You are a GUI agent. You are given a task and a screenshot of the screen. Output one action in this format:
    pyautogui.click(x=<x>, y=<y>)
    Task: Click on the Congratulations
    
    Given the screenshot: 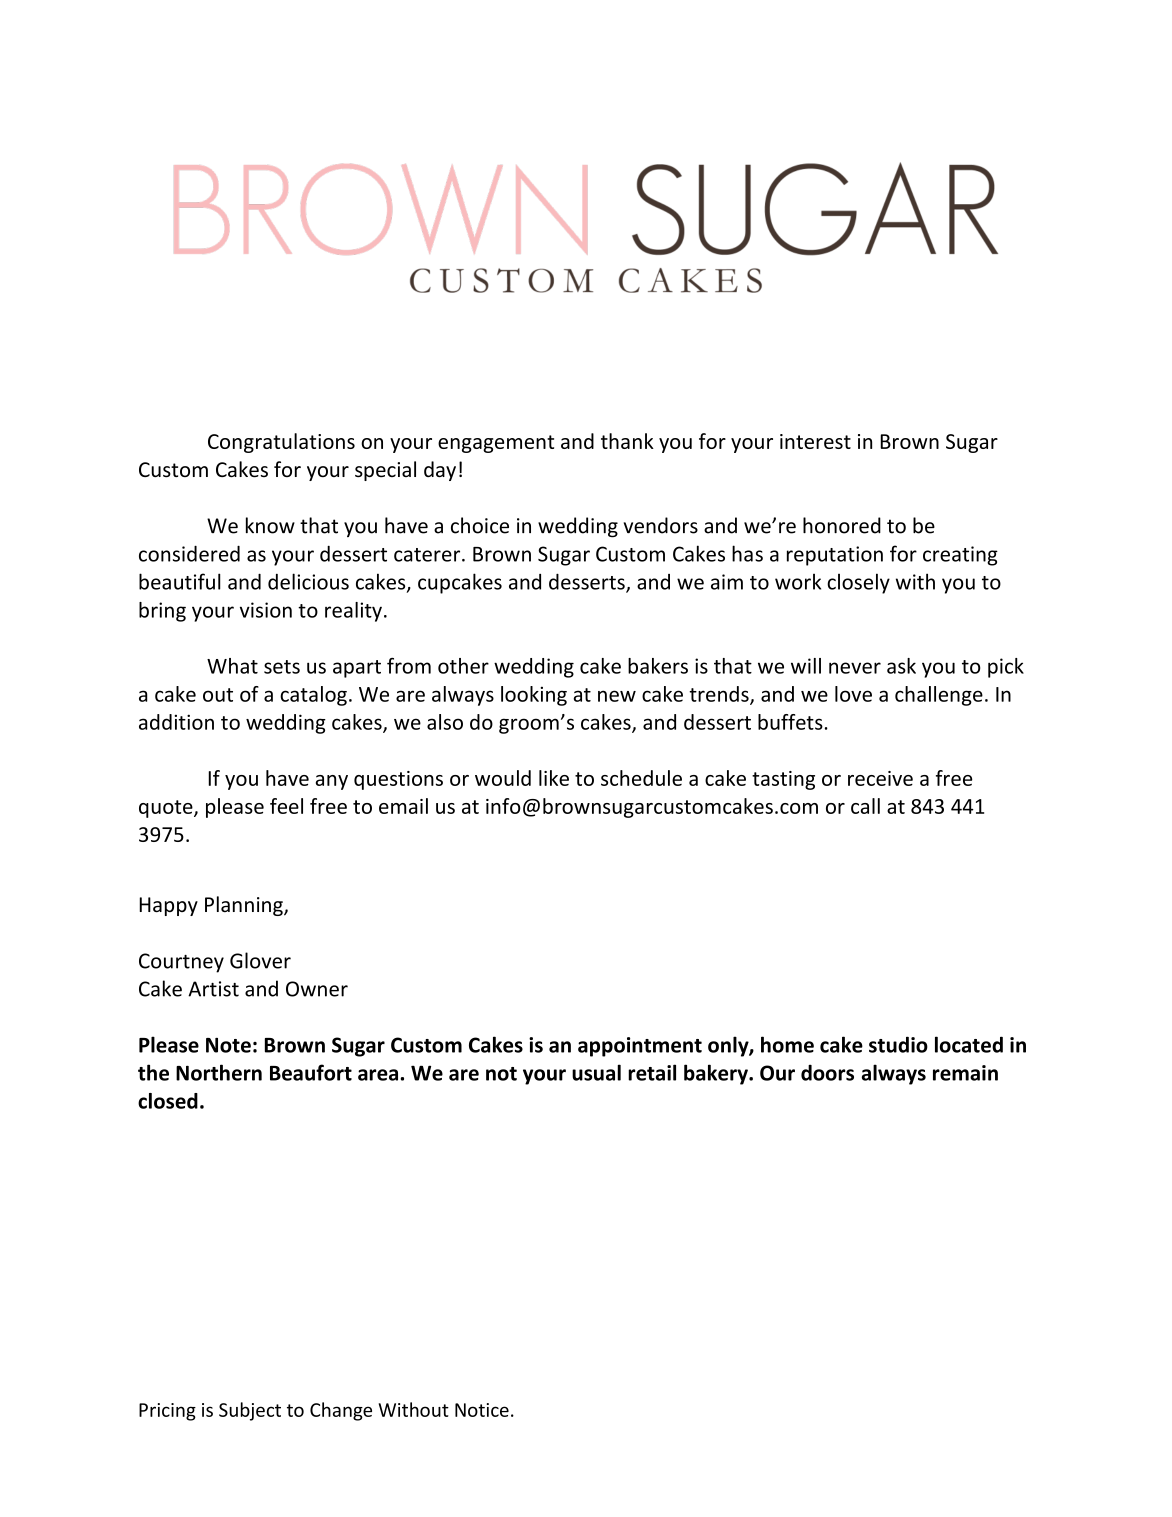 What is the action you would take?
    pyautogui.click(x=281, y=443)
